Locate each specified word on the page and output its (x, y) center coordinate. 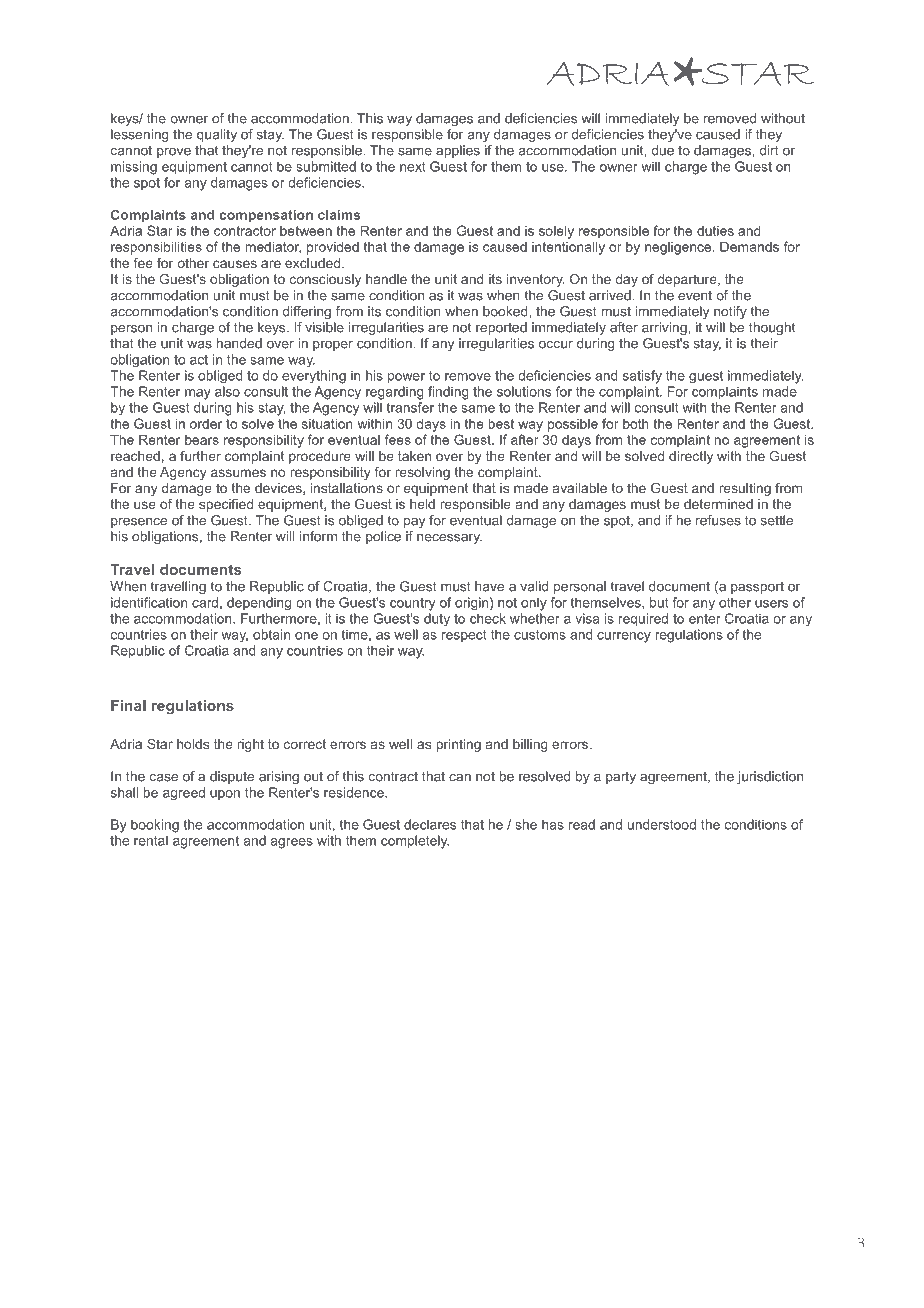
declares (430, 824)
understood (662, 824)
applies (458, 151)
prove (174, 153)
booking (155, 826)
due (662, 150)
